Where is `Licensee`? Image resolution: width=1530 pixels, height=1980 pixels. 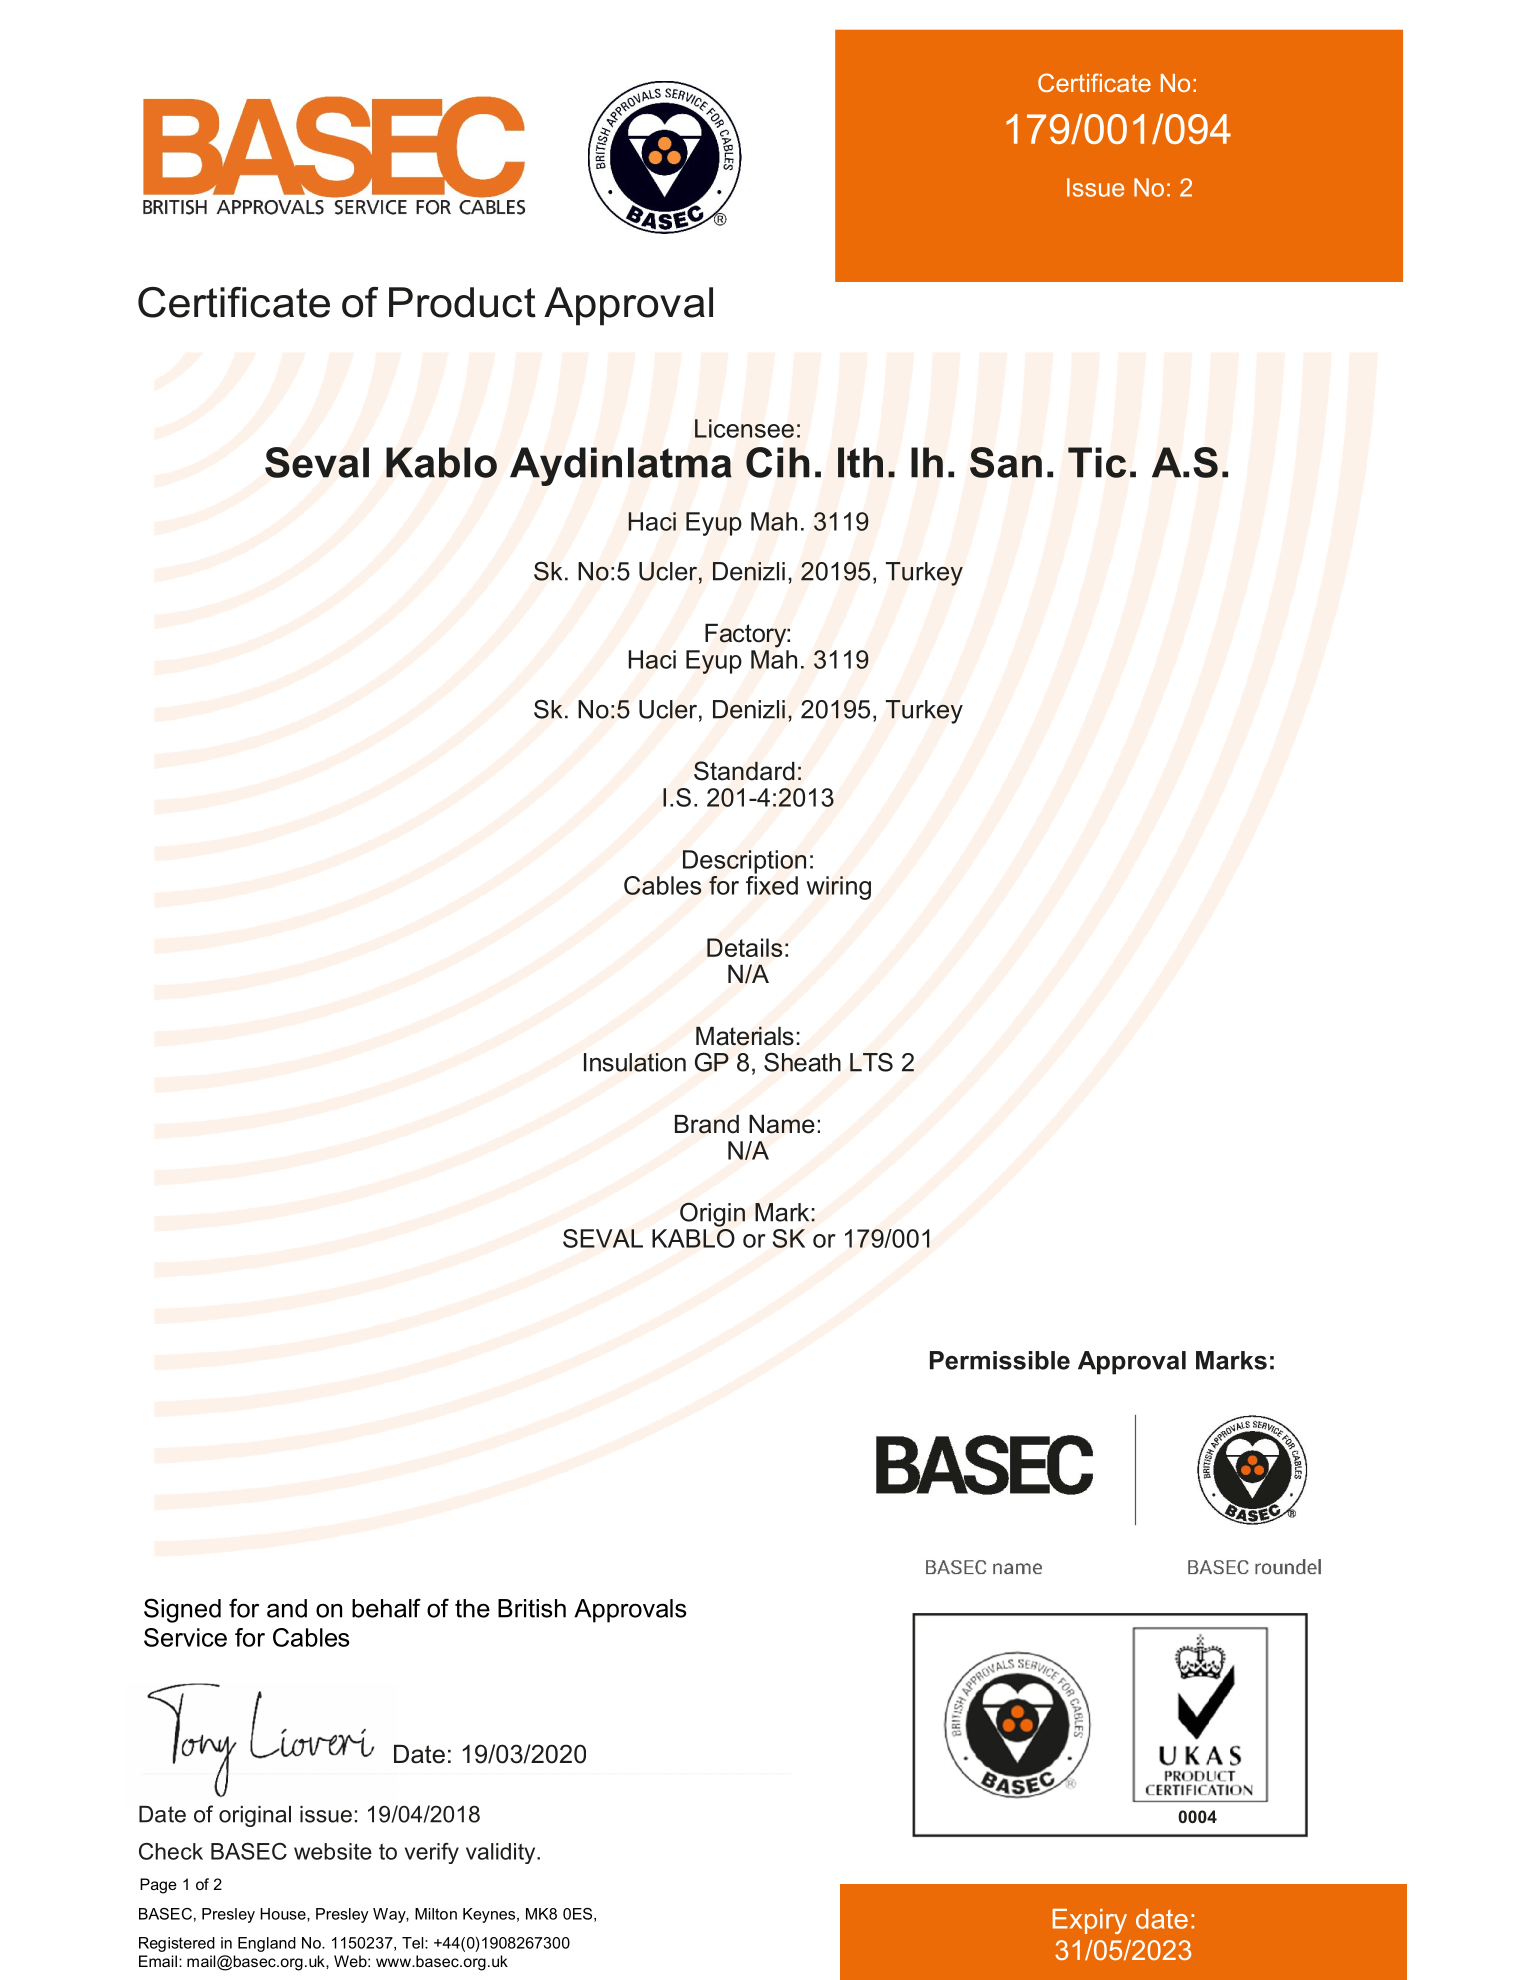
Licensee is located at coordinates (744, 428).
